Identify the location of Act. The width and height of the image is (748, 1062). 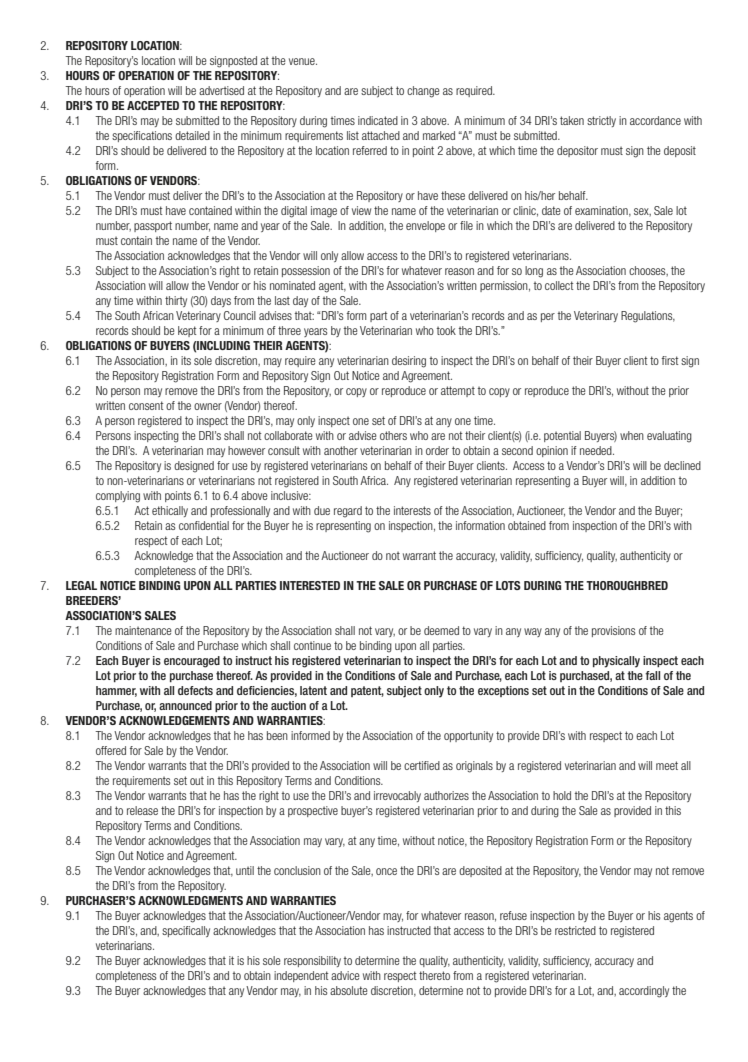
(141, 510).
